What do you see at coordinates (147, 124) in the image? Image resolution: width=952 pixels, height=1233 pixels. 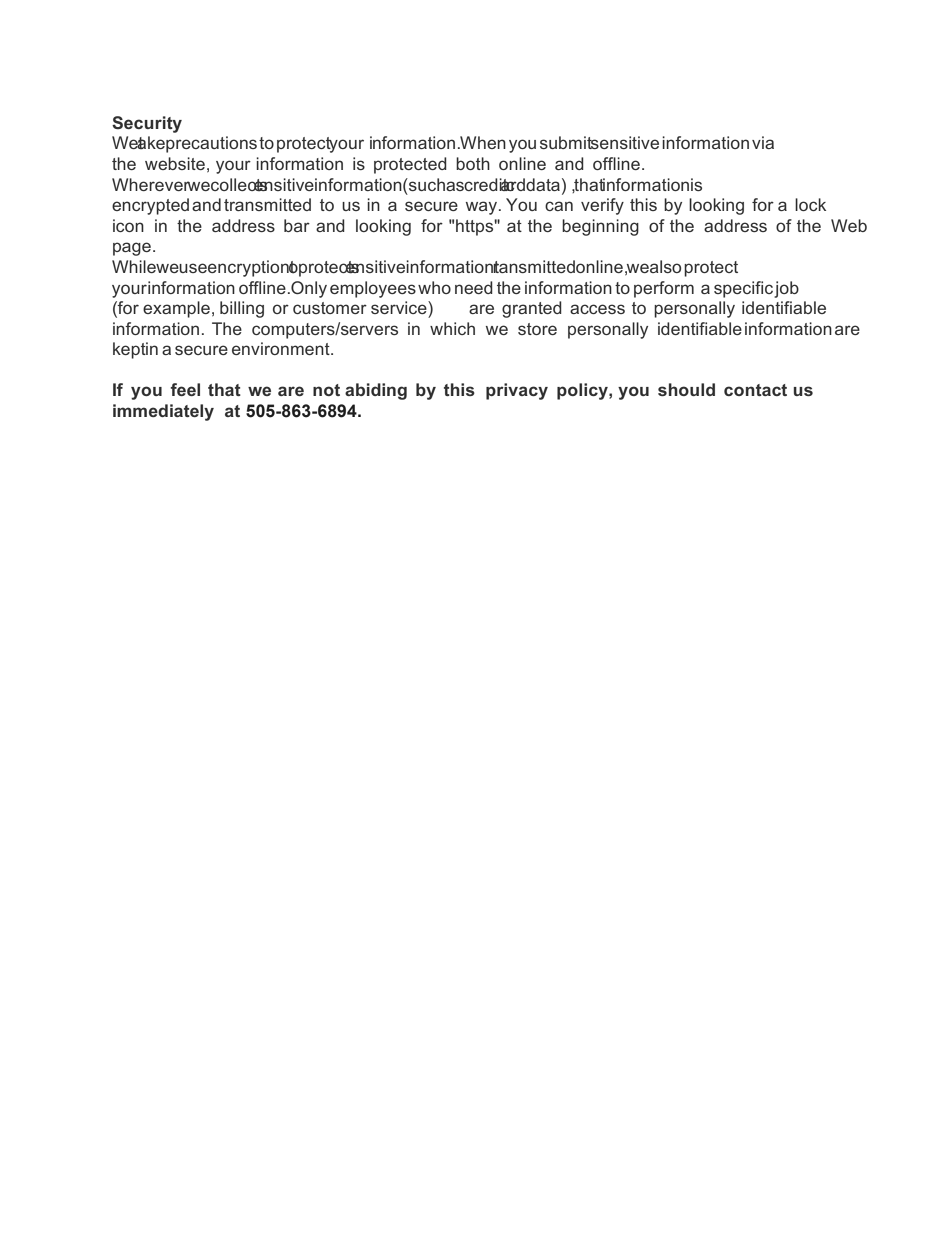 I see `Security` at bounding box center [147, 124].
